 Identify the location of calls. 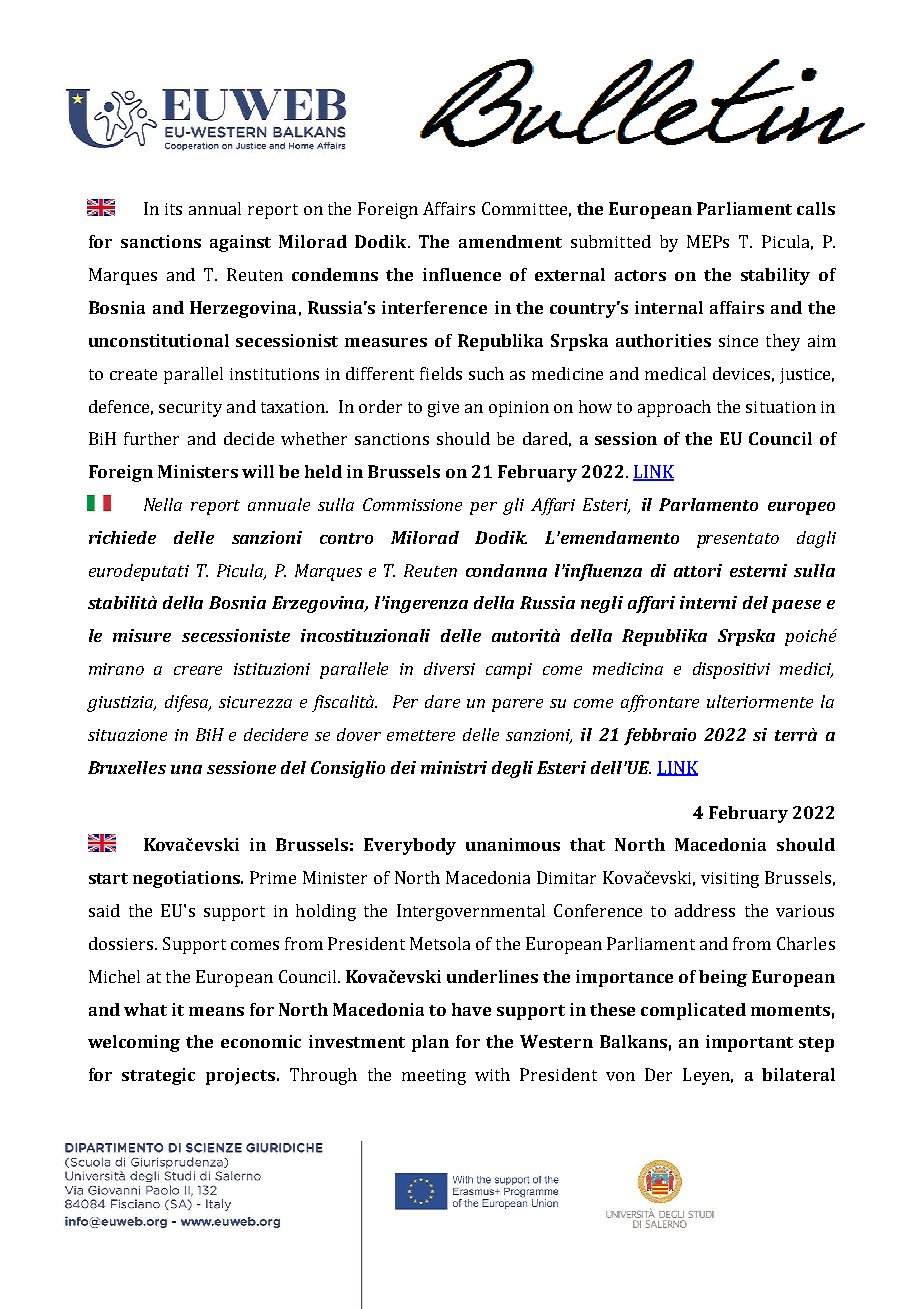
(816, 208).
